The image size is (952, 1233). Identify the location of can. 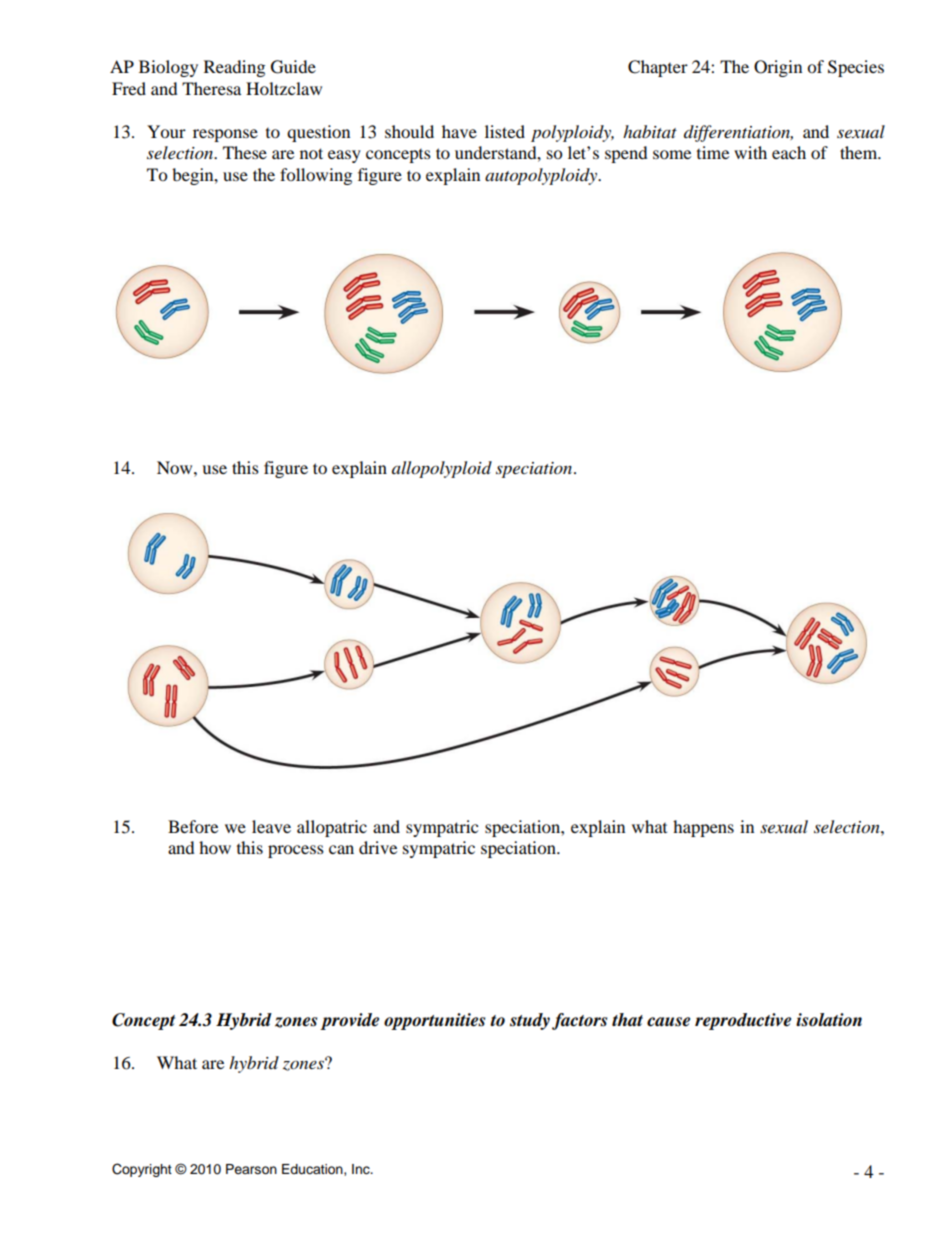
(341, 849).
